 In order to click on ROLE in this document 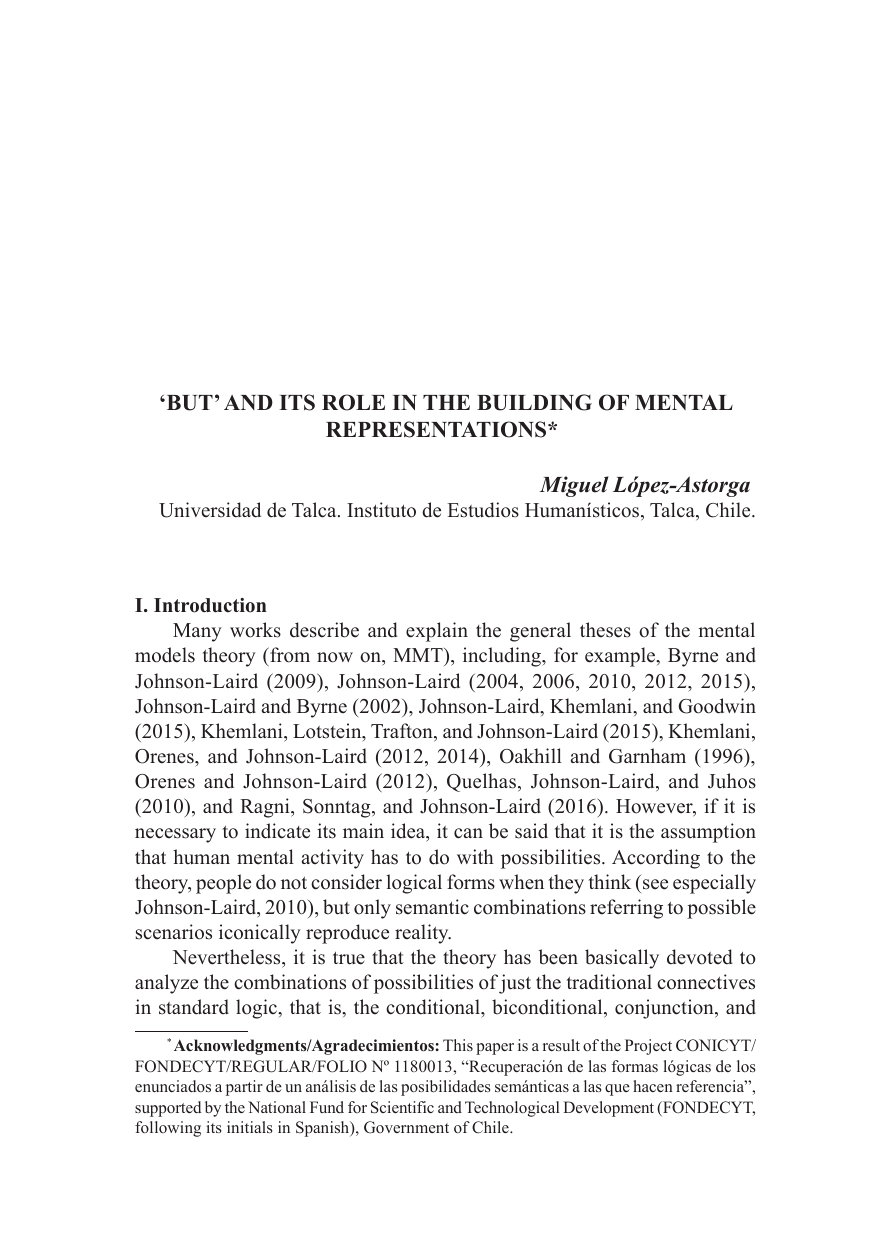, I will do `click(353, 402)`.
